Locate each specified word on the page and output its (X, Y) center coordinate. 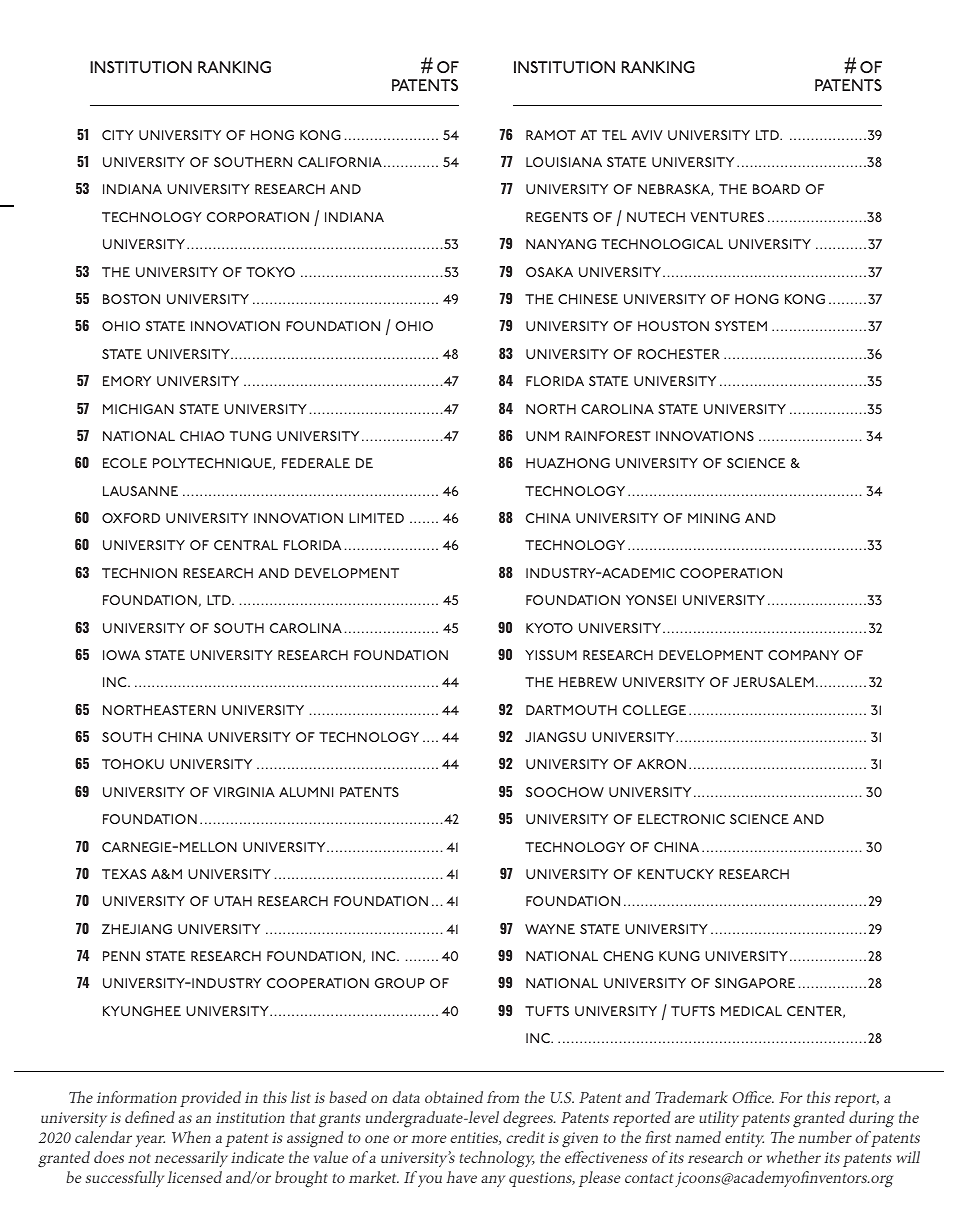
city (118, 135)
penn (121, 956)
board (776, 189)
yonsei (651, 600)
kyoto (549, 628)
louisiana (564, 162)
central (246, 545)
